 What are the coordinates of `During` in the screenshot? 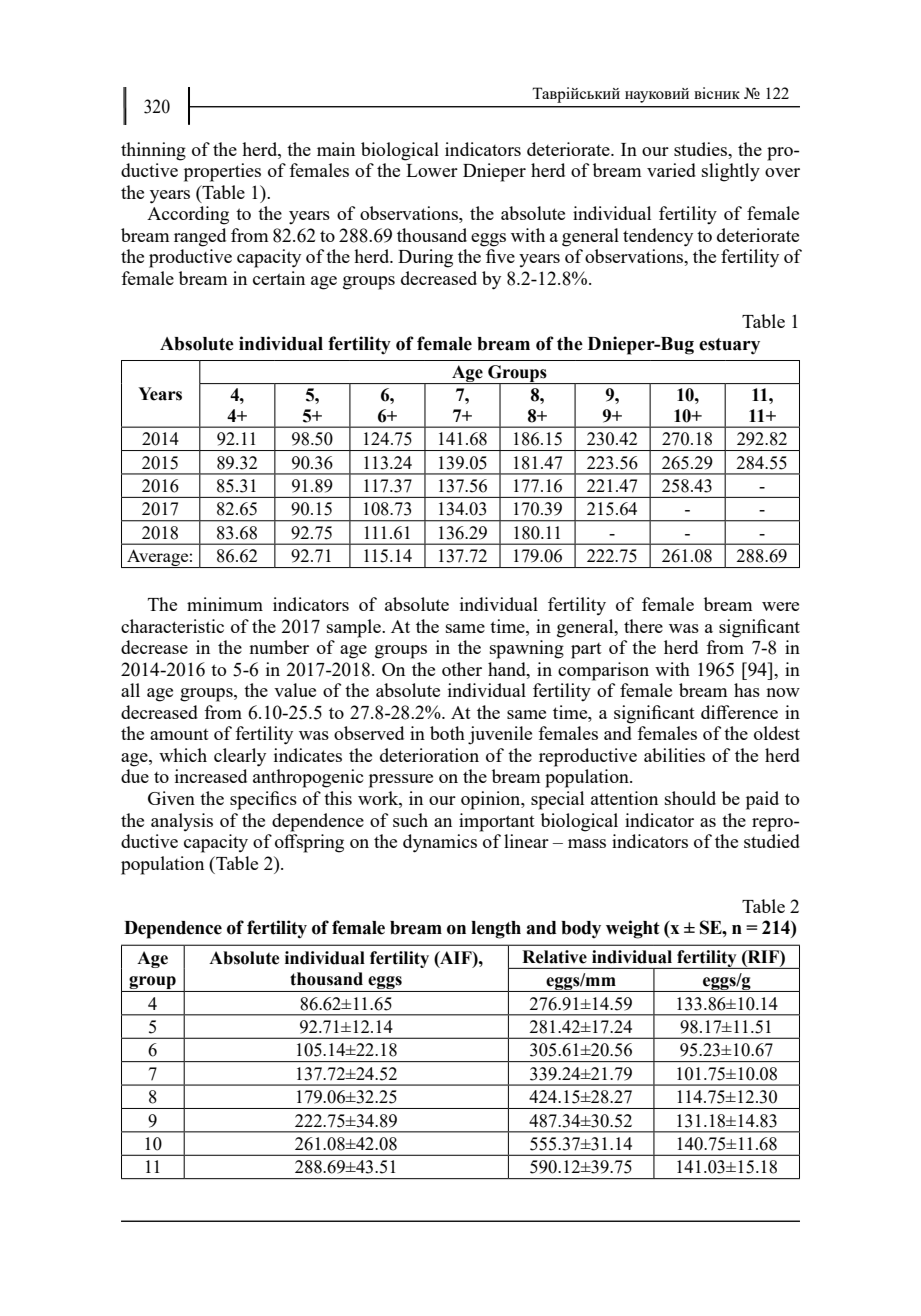 It's located at (425, 258).
